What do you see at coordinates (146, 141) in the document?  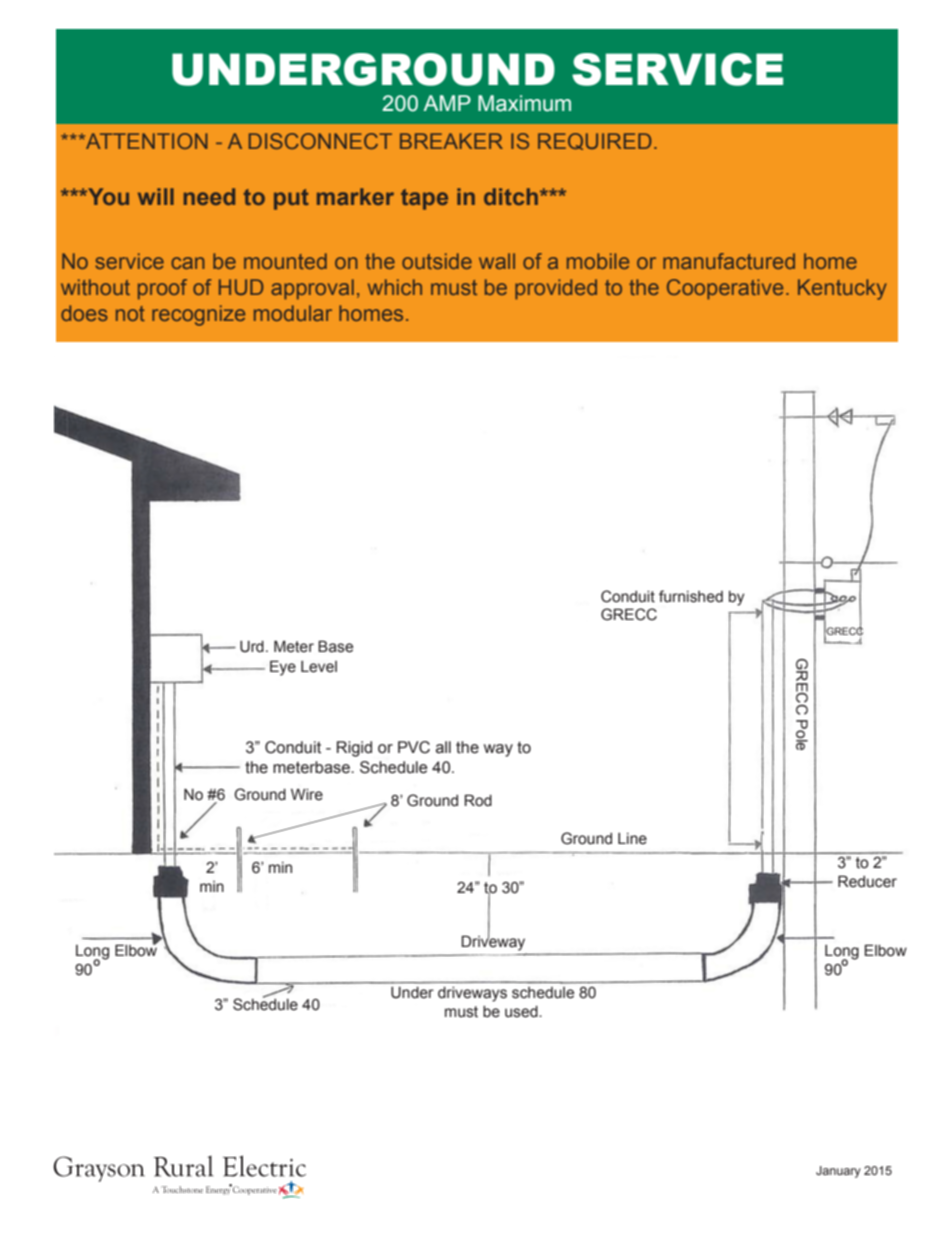 I see `ATTENTION` at bounding box center [146, 141].
